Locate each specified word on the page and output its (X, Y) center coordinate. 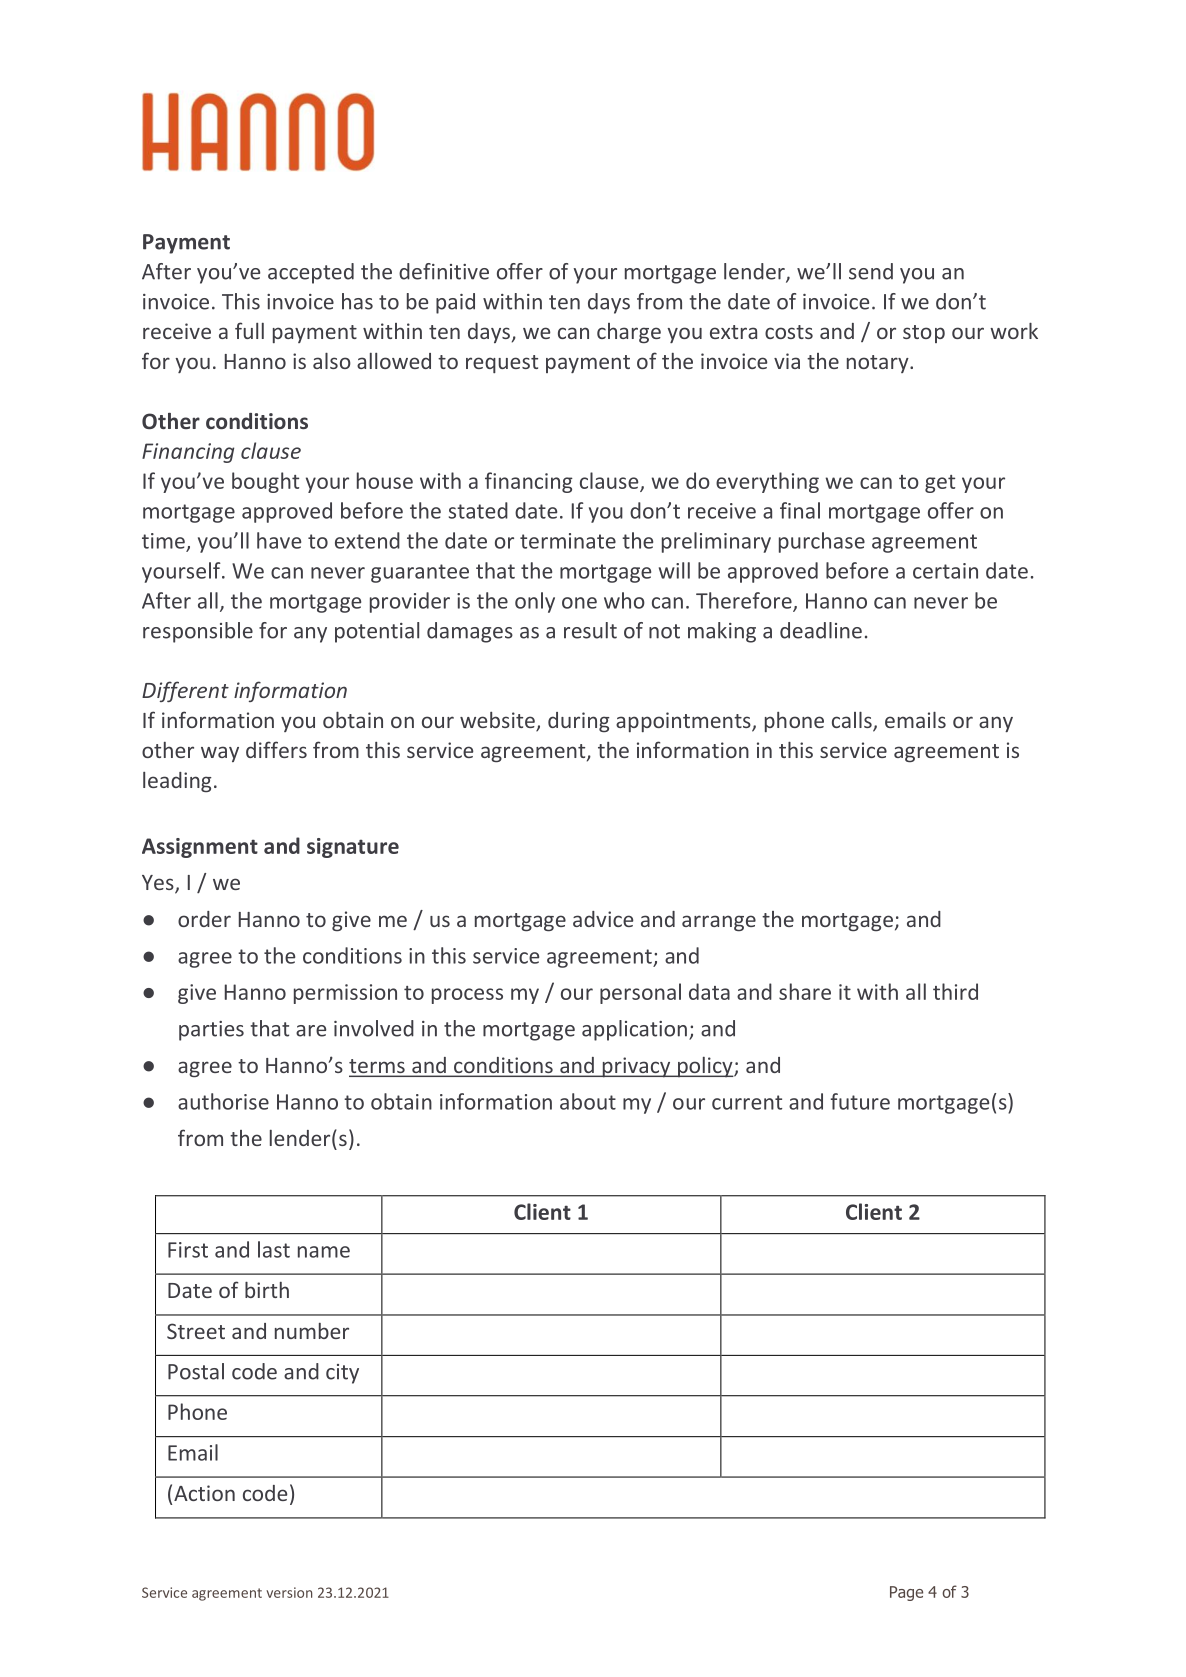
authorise (223, 1101)
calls (853, 721)
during (579, 722)
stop (924, 334)
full (249, 330)
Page (906, 1593)
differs (276, 749)
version (289, 1592)
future (860, 1101)
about (588, 1101)
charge (629, 333)
